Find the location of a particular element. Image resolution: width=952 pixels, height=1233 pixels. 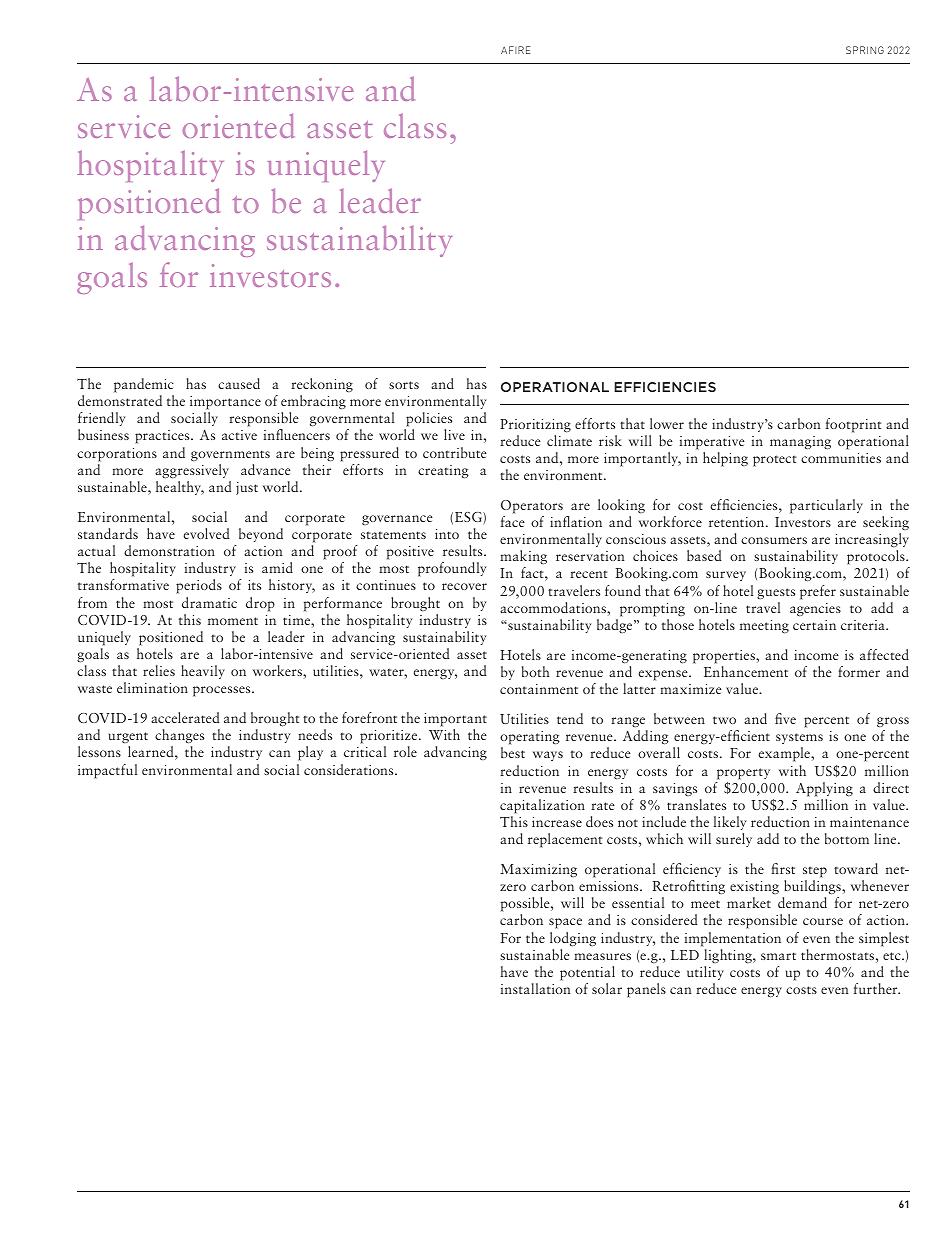

SPRING is located at coordinates (865, 50).
